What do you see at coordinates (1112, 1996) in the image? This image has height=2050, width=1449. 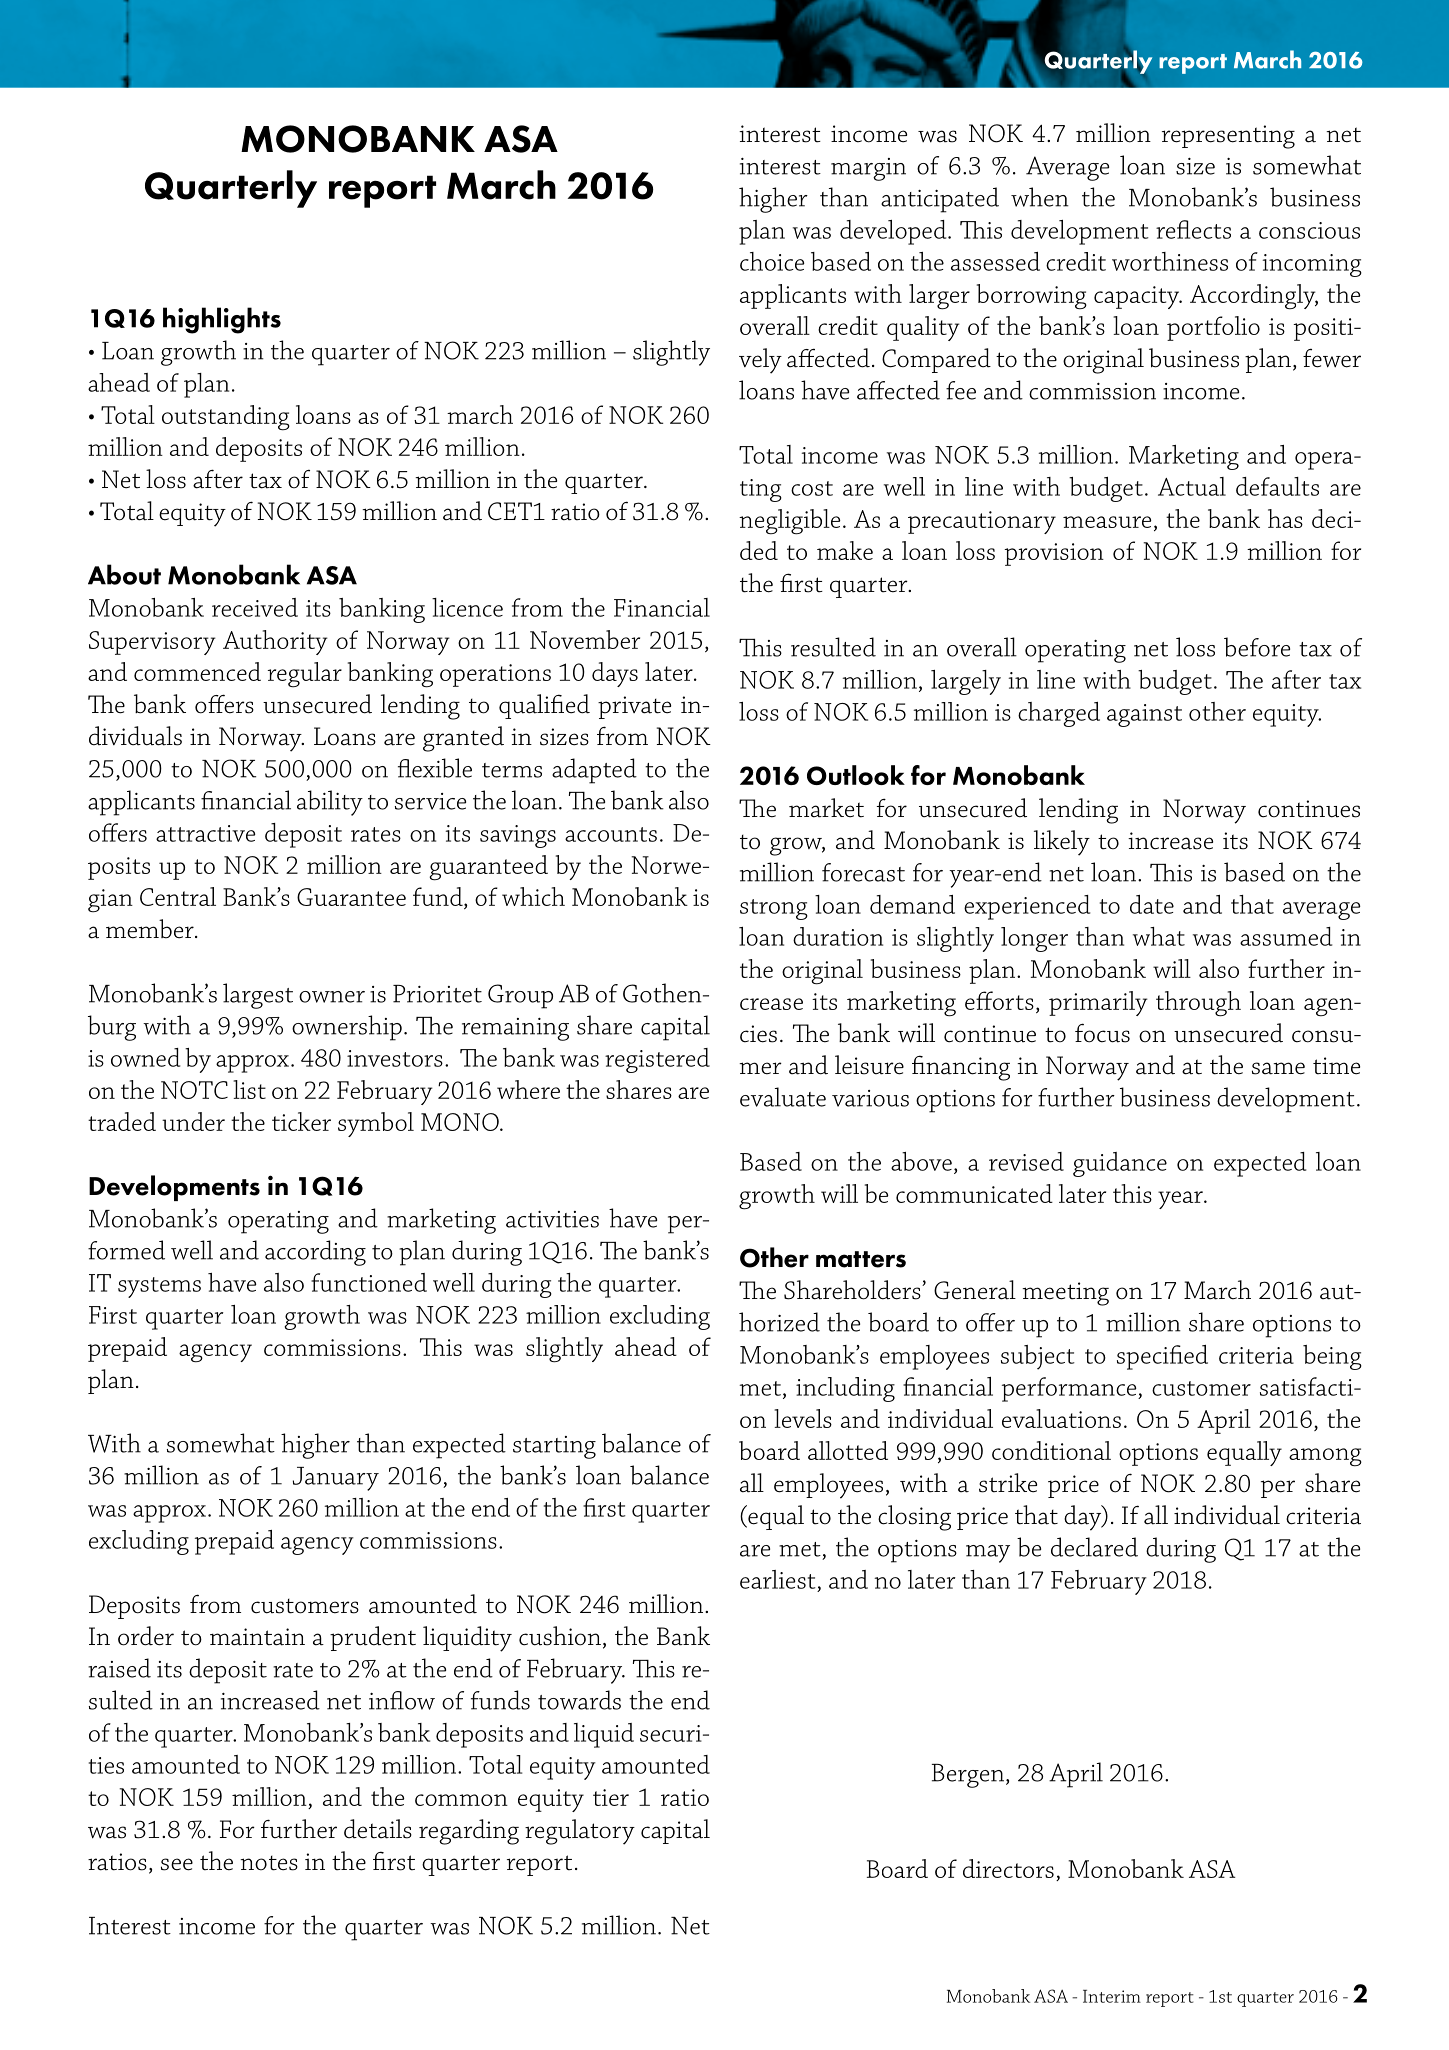 I see `Interim` at bounding box center [1112, 1996].
